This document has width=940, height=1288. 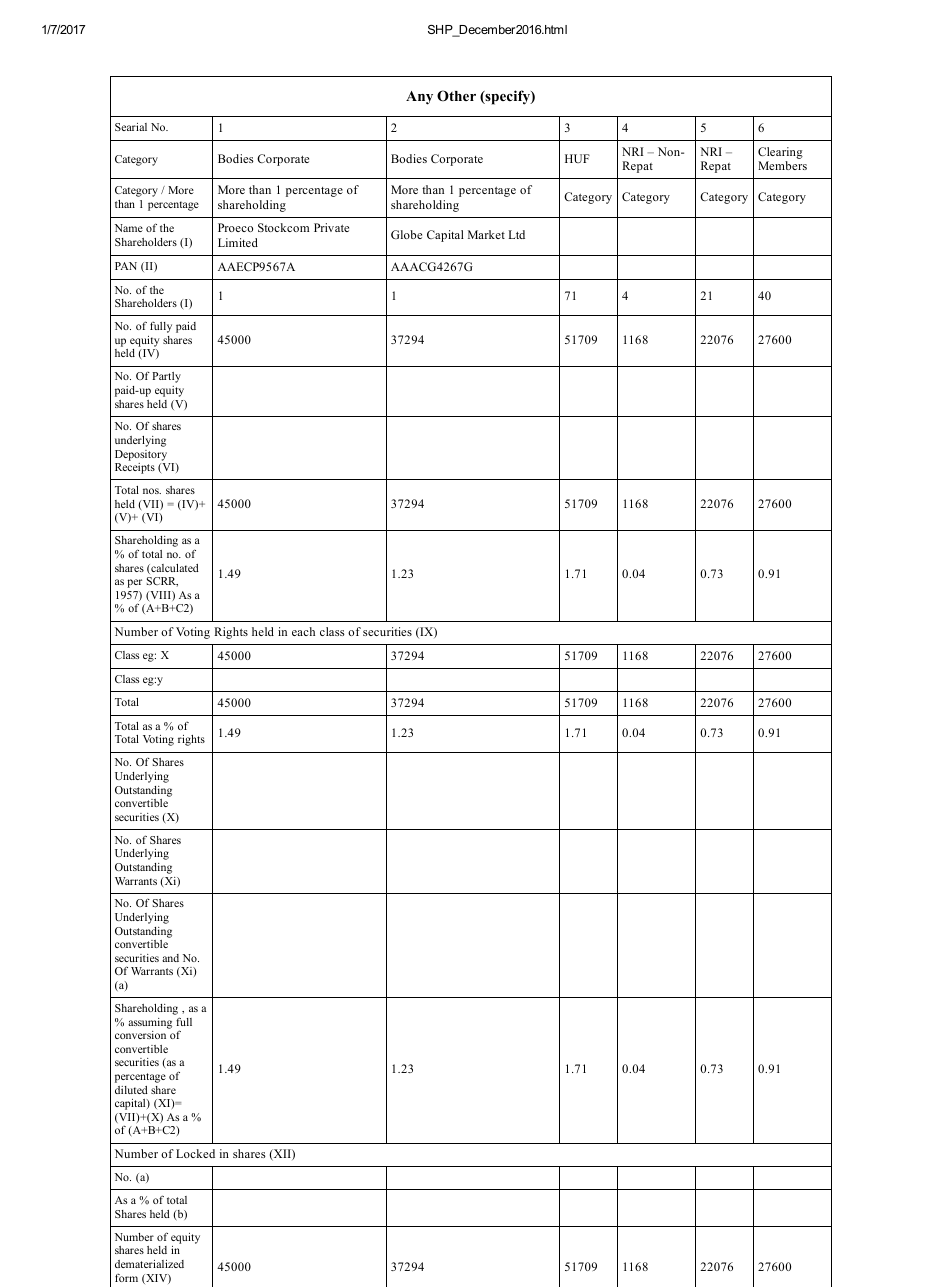 I want to click on each, so click(x=303, y=631).
